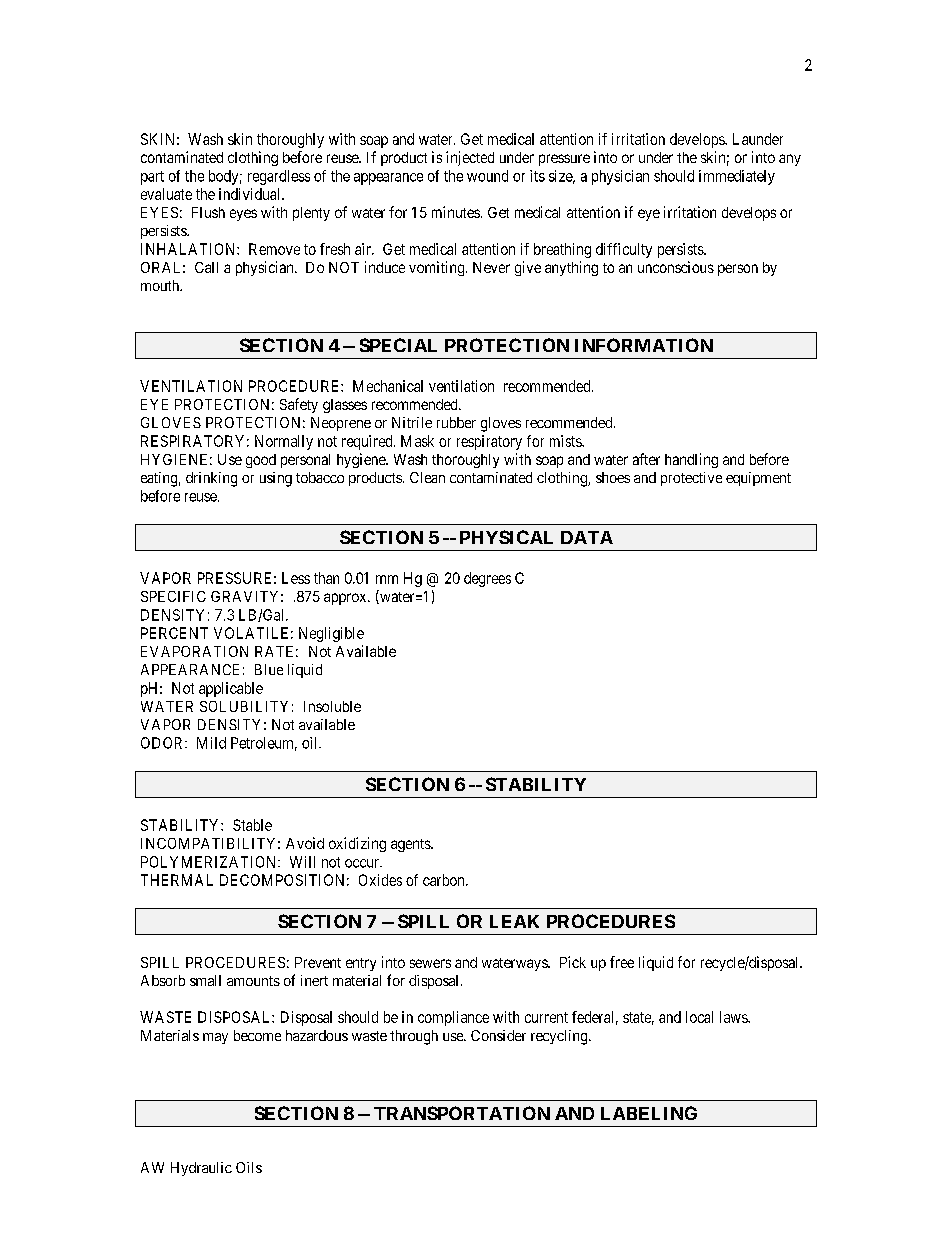 The width and height of the image is (952, 1233). I want to click on minutes, so click(456, 212).
